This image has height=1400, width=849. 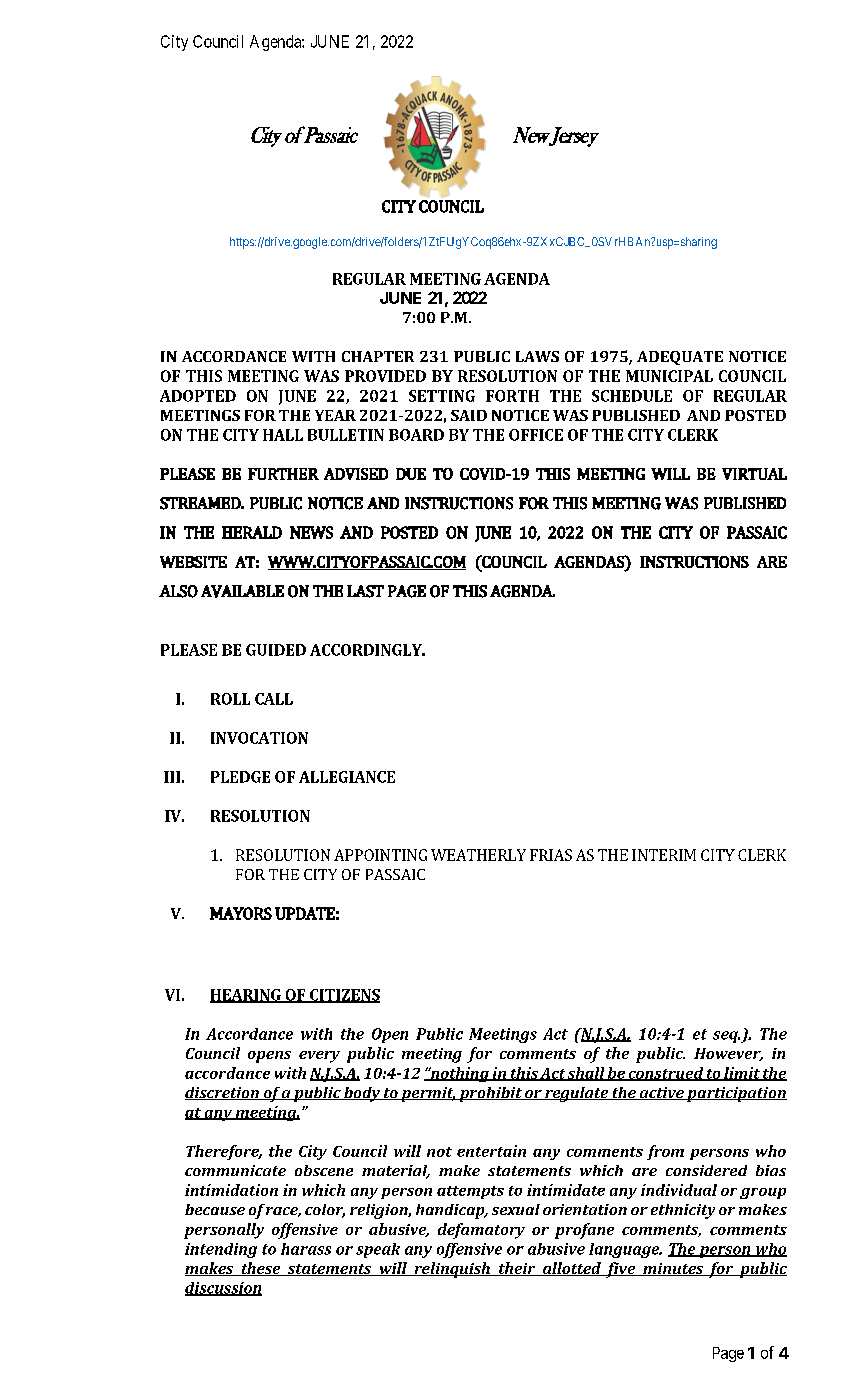 I want to click on ADOPTED, so click(x=198, y=396).
